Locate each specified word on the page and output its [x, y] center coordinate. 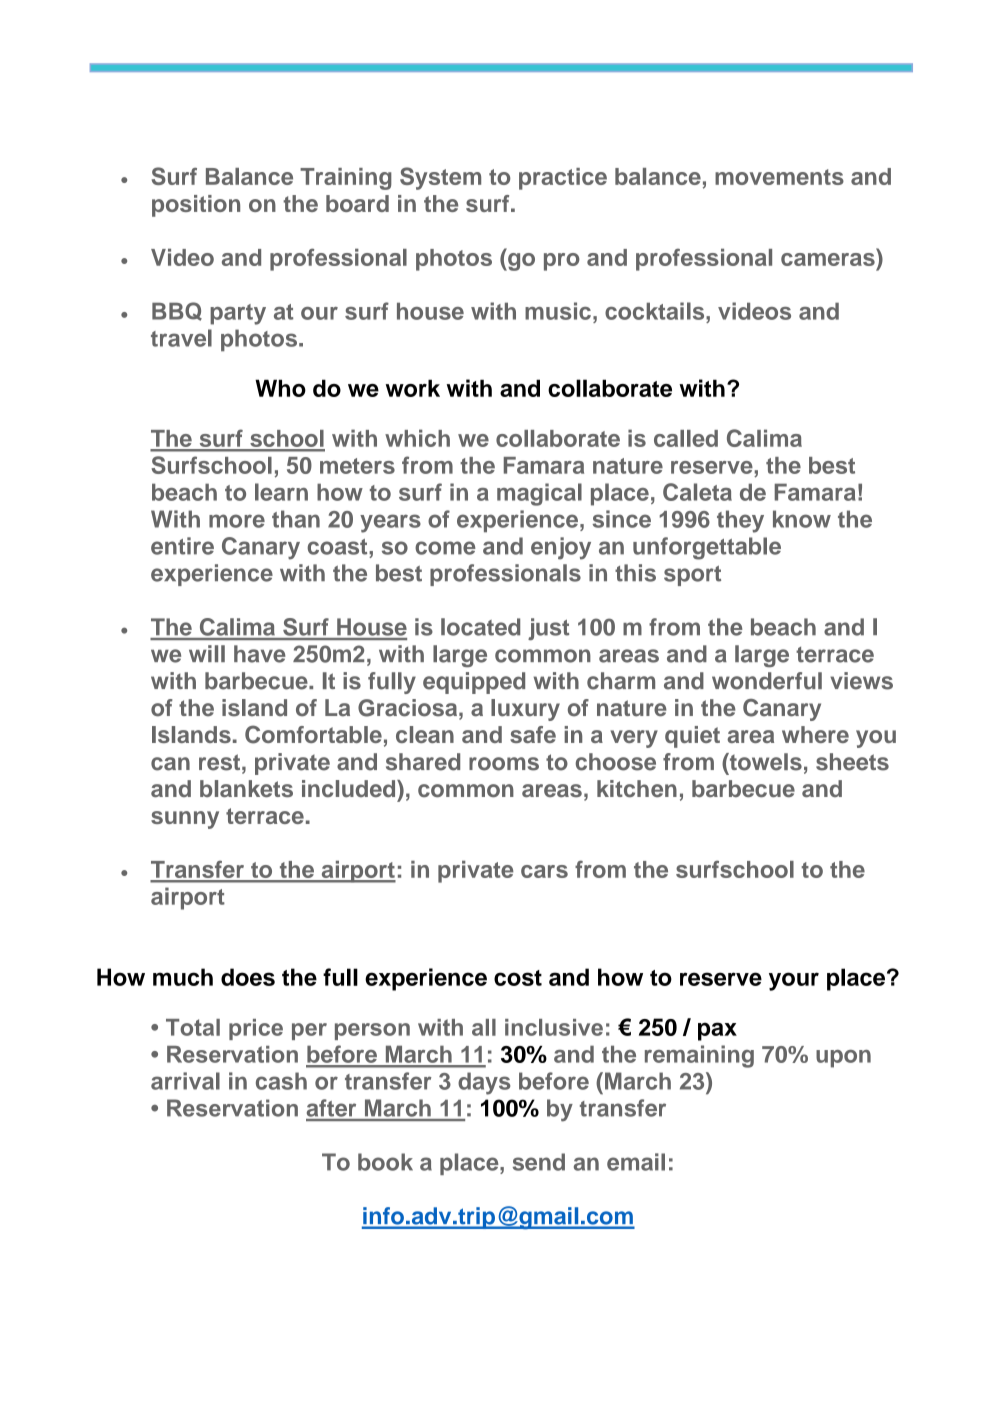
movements [779, 177]
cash [281, 1081]
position [196, 206]
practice [563, 179]
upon [843, 1059]
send [539, 1162]
